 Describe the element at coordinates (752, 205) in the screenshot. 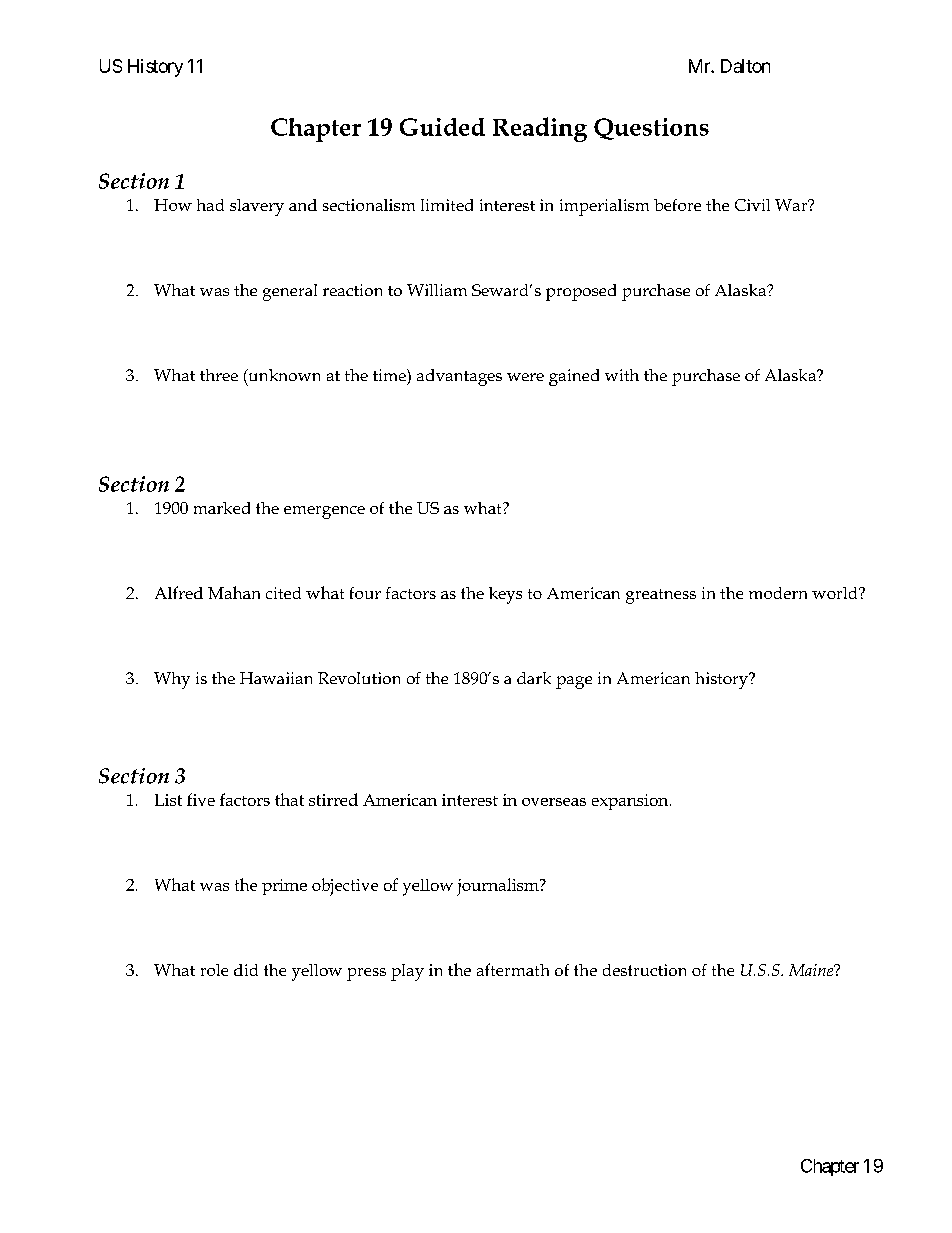

I see `Civil` at that location.
